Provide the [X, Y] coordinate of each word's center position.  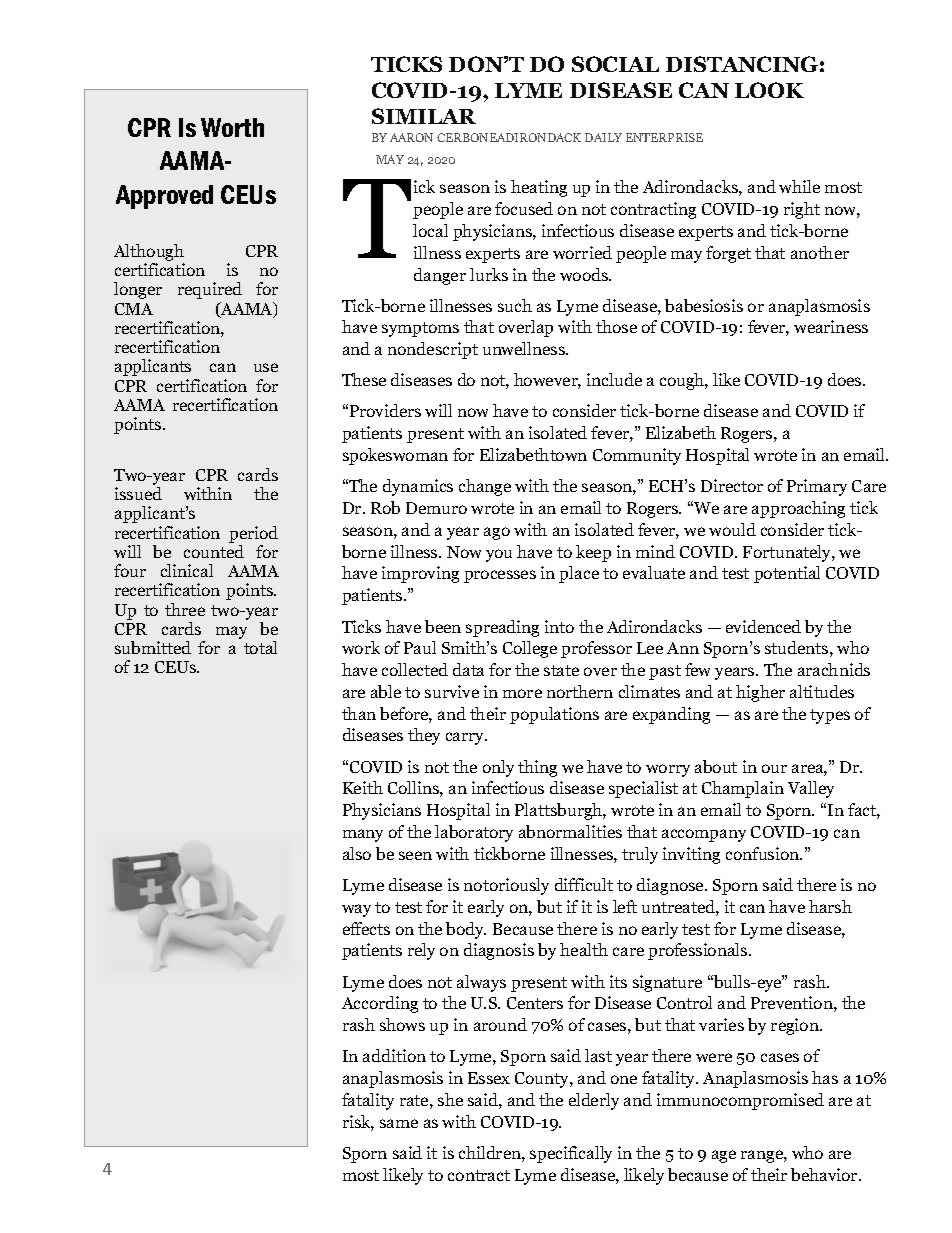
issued [138, 493]
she [450, 1099]
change [485, 487]
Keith [363, 787]
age [724, 1156]
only [498, 768]
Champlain [743, 789]
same [399, 1123]
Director [732, 485]
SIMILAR [424, 116]
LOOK [769, 90]
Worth [232, 127]
